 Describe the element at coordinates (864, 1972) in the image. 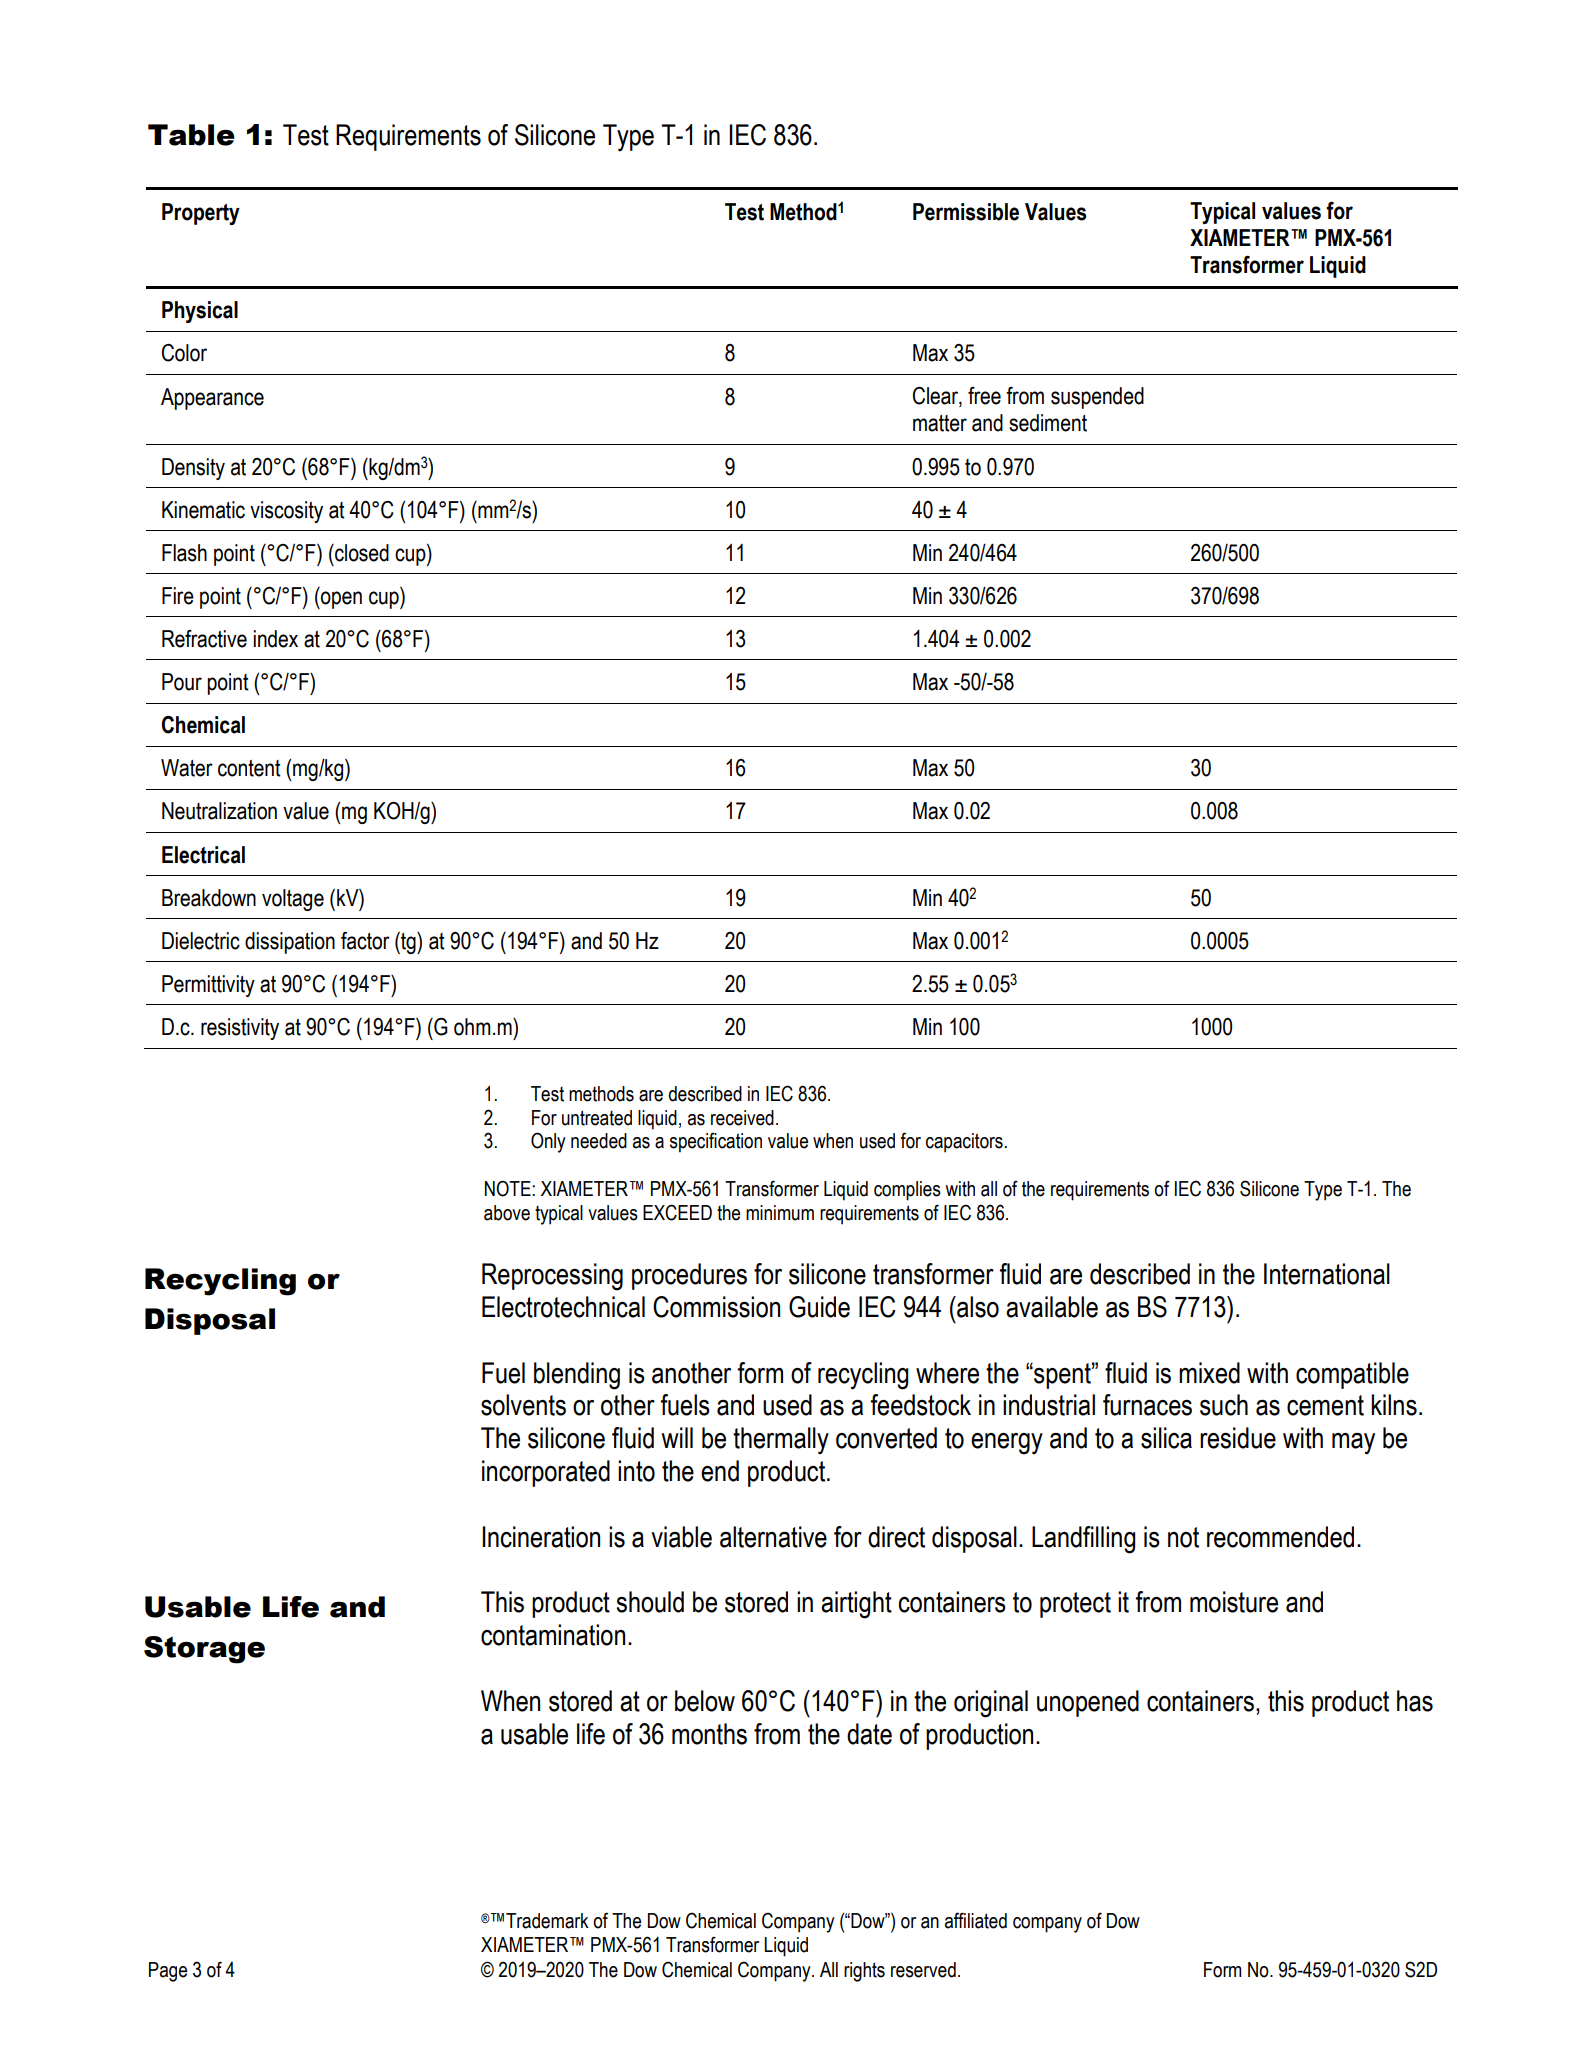

I see `rights` at that location.
